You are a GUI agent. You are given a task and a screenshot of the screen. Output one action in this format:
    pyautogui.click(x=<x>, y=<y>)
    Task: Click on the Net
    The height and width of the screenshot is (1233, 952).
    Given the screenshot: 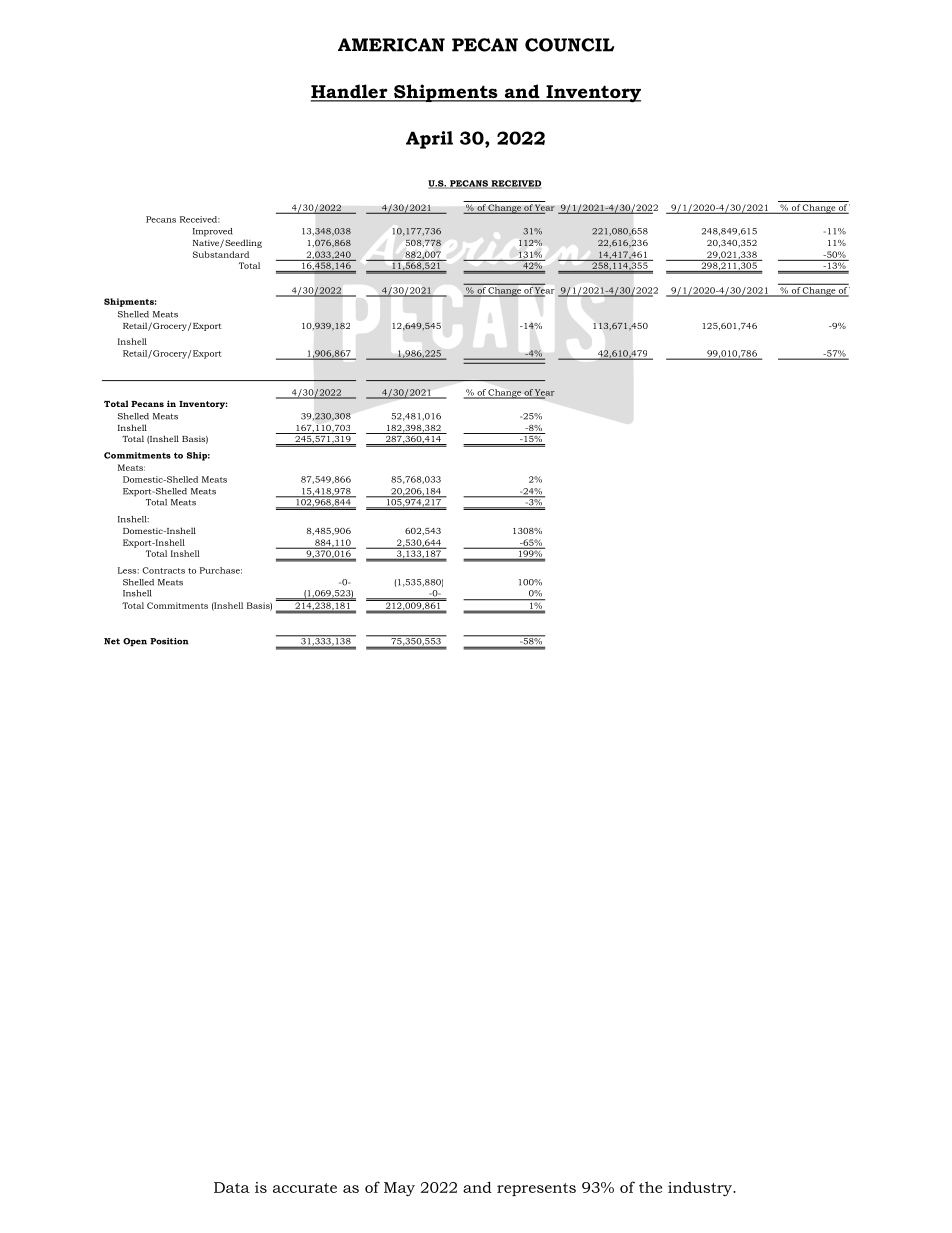 What is the action you would take?
    pyautogui.click(x=112, y=641)
